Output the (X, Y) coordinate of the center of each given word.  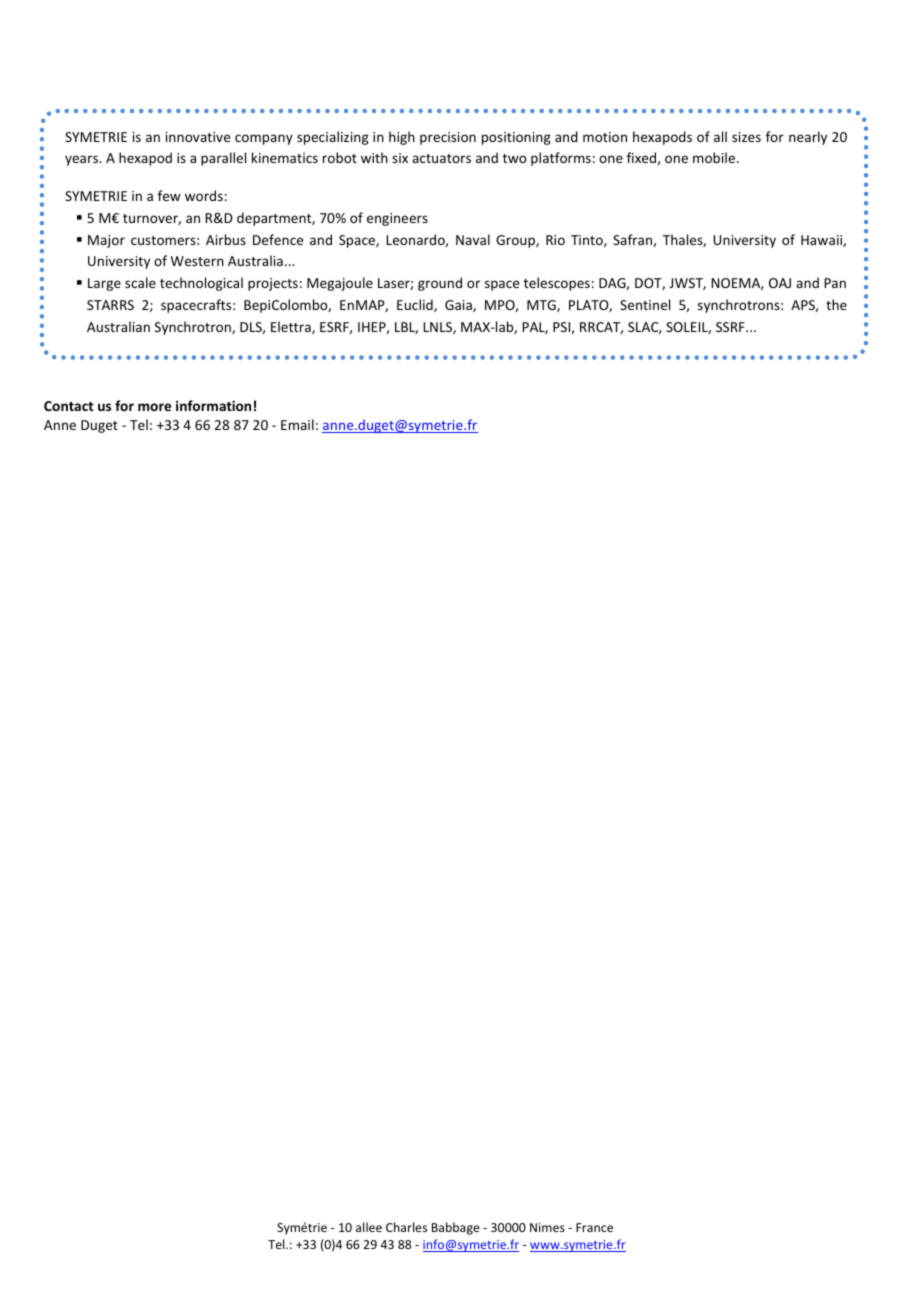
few (169, 195)
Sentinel (645, 304)
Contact (68, 406)
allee (369, 1227)
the (836, 304)
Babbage (456, 1228)
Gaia (459, 306)
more (154, 407)
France (594, 1227)
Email (297, 424)
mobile (715, 157)
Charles (406, 1227)
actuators (441, 158)
